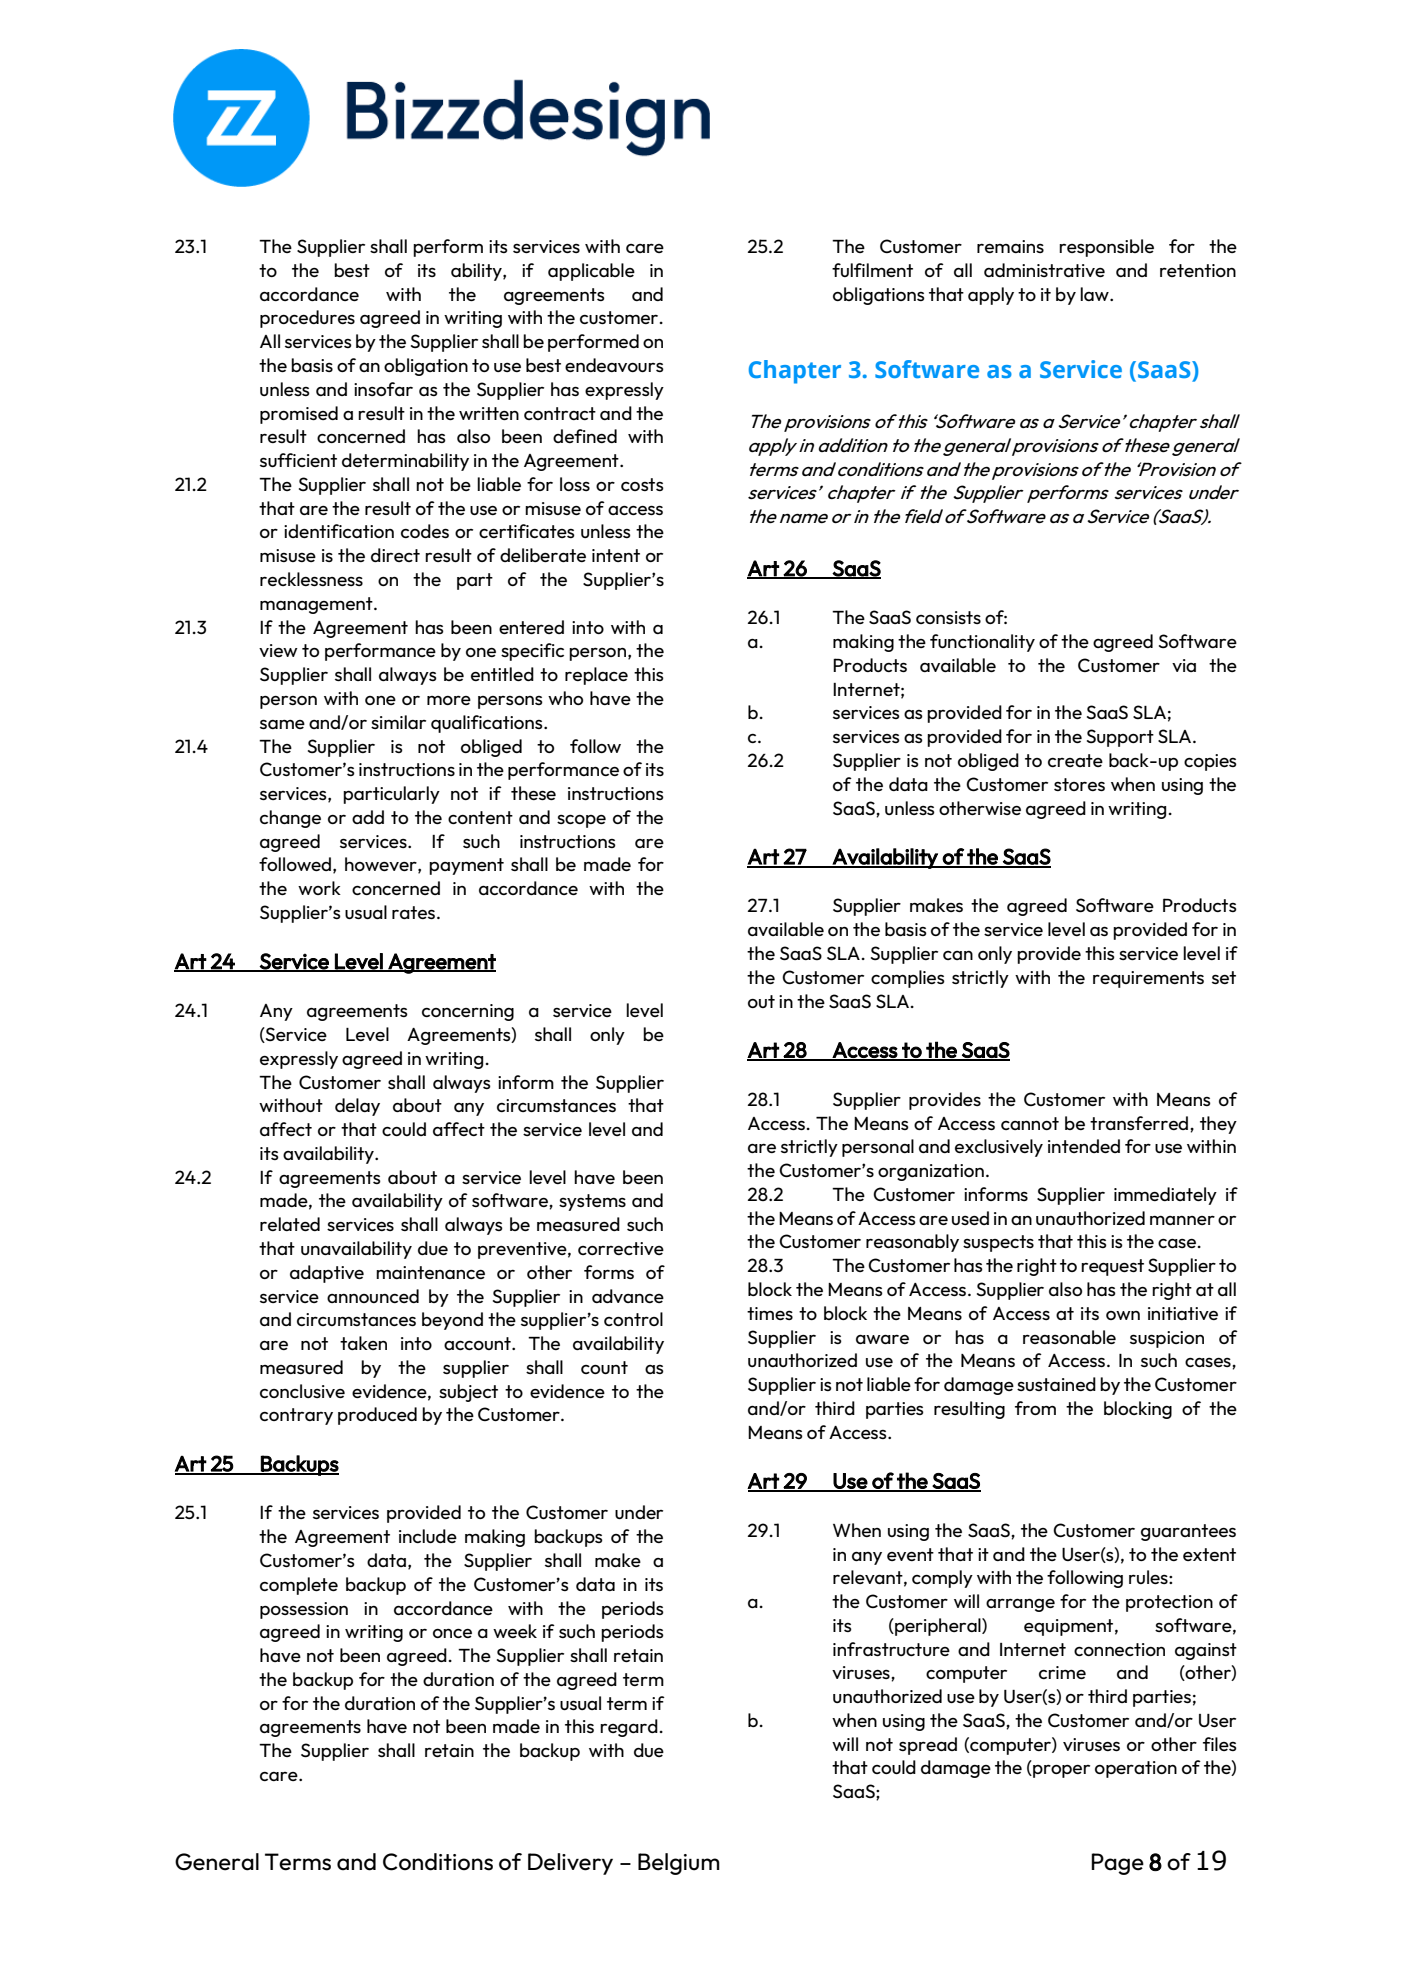 The image size is (1404, 1986). I want to click on law, so click(1095, 294).
